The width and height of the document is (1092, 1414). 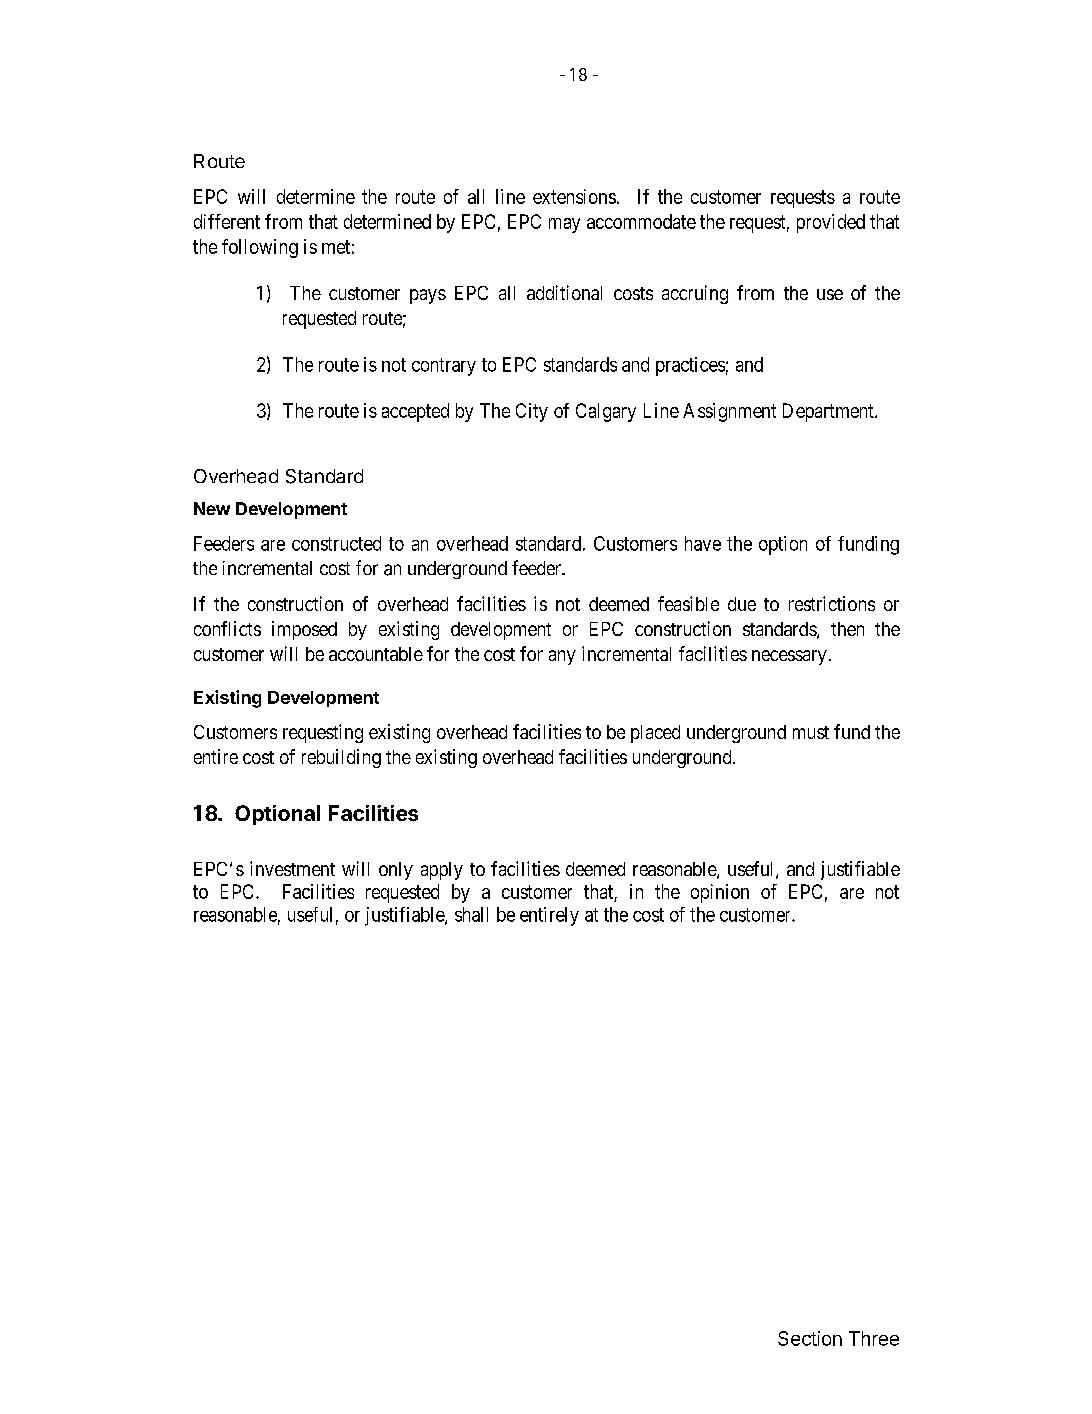 I want to click on shall, so click(x=471, y=914).
